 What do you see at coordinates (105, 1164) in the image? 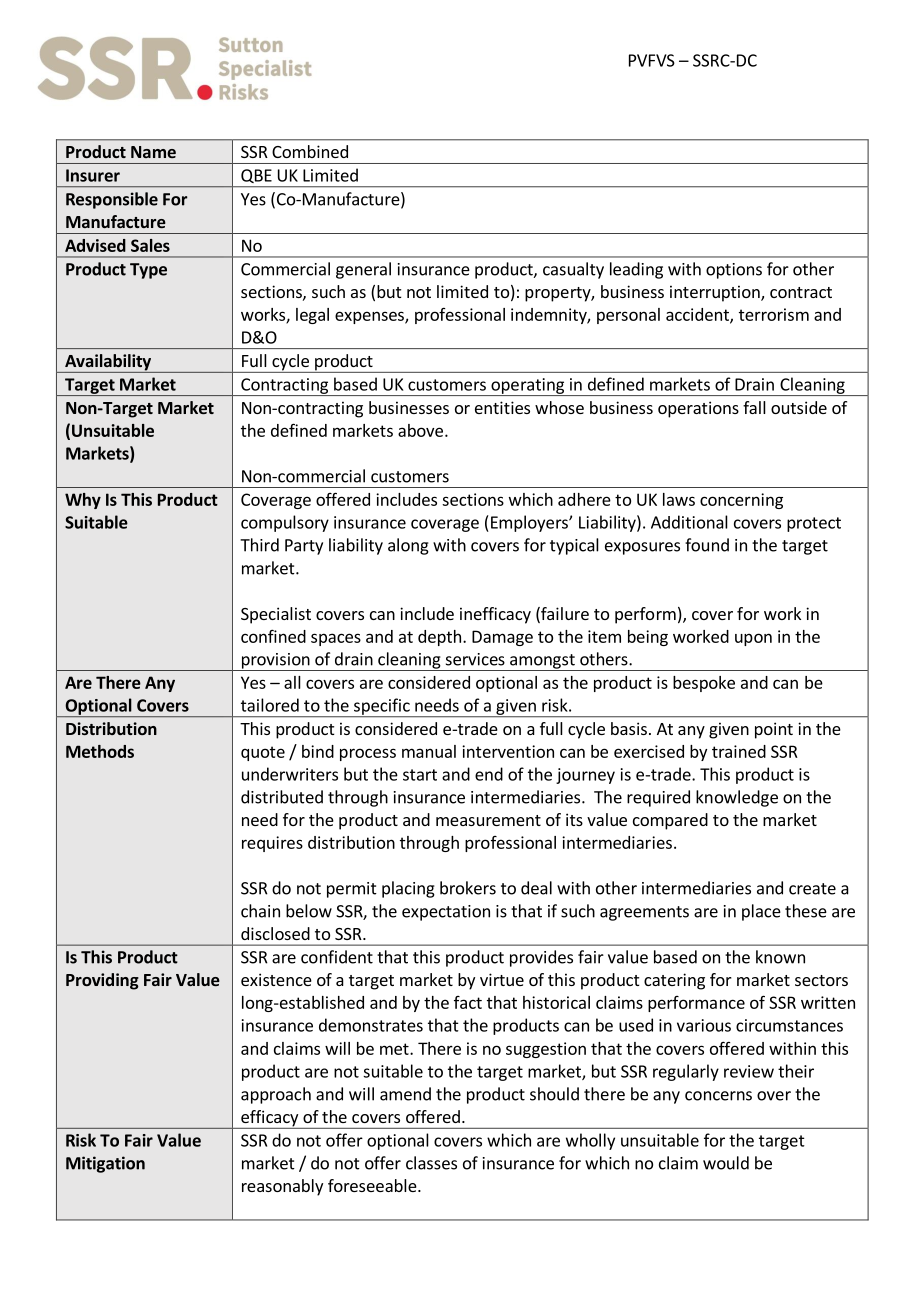
I see `Mitigation` at bounding box center [105, 1164].
